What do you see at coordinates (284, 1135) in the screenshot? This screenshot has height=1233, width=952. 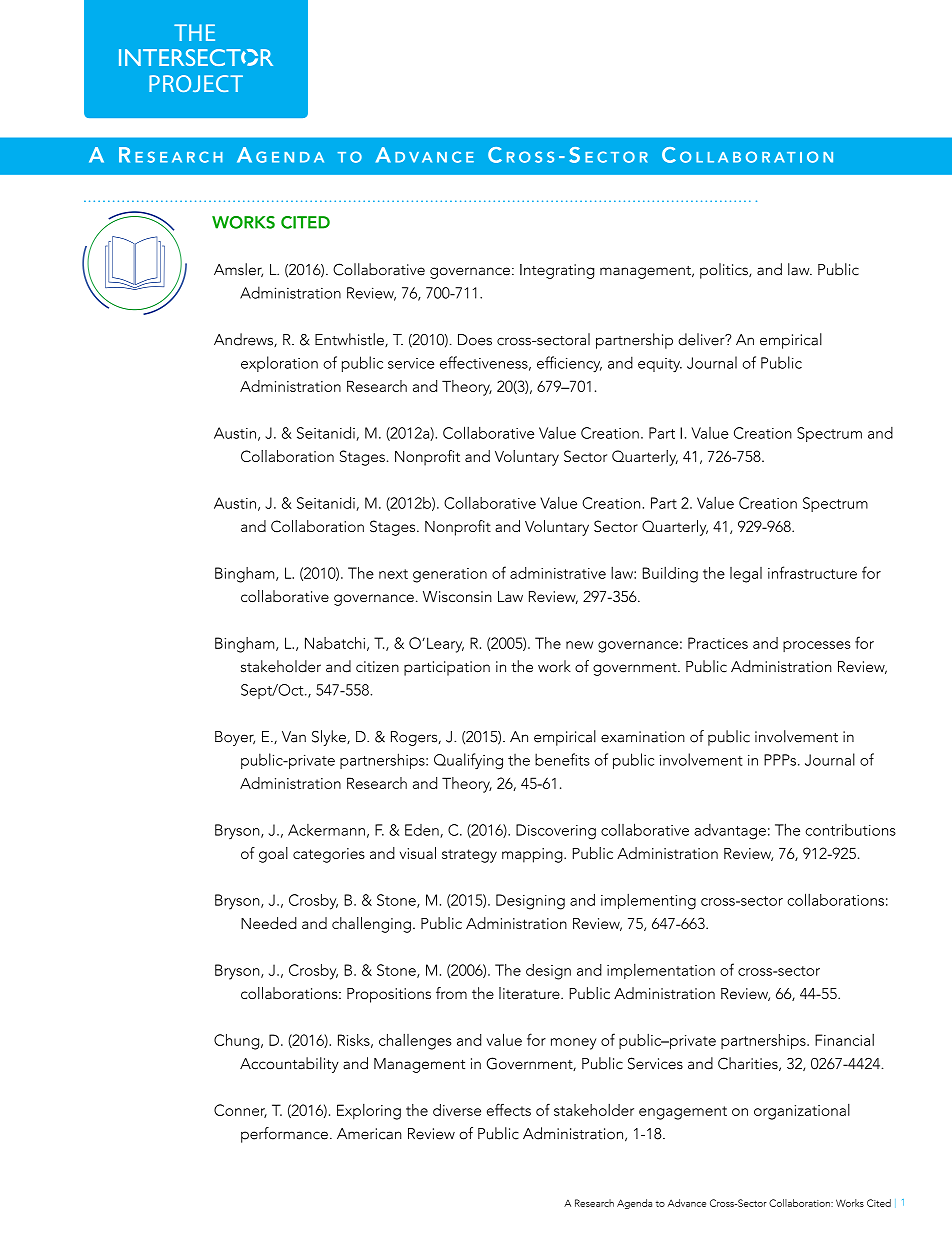 I see `performance` at bounding box center [284, 1135].
